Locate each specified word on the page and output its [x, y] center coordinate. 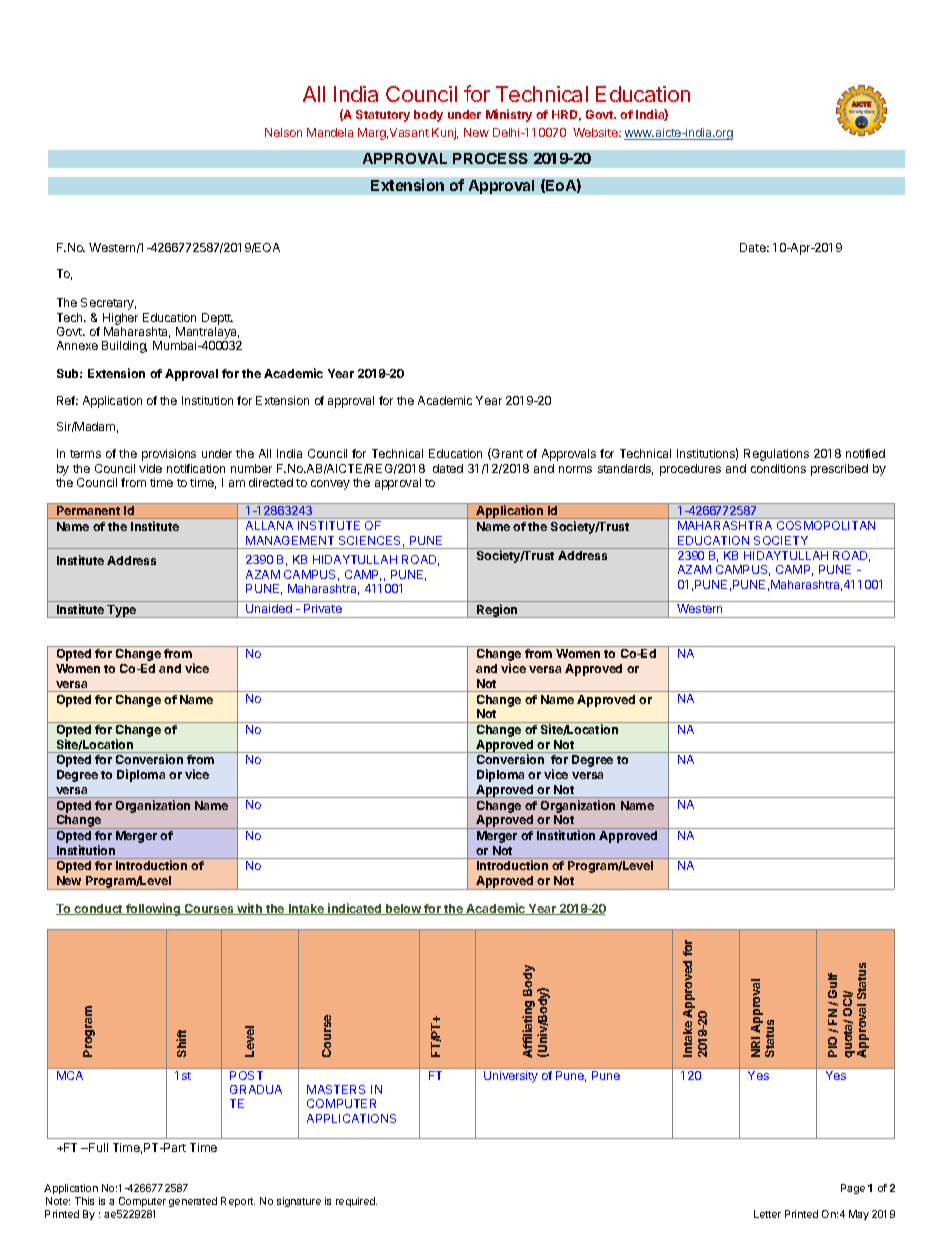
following [153, 909]
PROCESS [490, 158]
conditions [778, 468]
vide [150, 468]
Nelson [283, 132]
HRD [566, 115]
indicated [355, 909]
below [403, 909]
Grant [506, 454]
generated [193, 1202]
